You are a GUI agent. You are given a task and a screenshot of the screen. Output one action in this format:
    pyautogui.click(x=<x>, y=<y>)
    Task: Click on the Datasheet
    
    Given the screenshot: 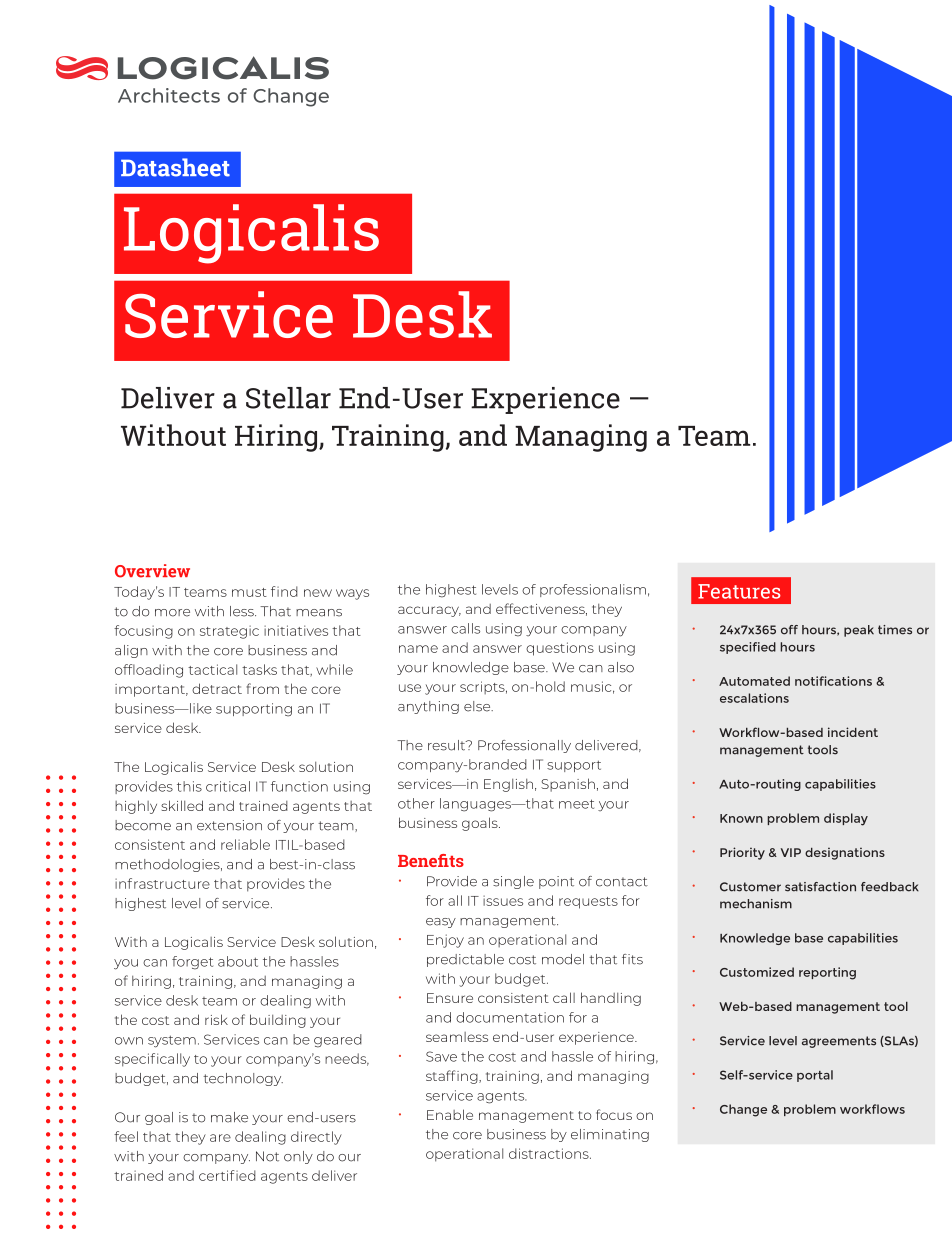 What is the action you would take?
    pyautogui.click(x=175, y=167)
